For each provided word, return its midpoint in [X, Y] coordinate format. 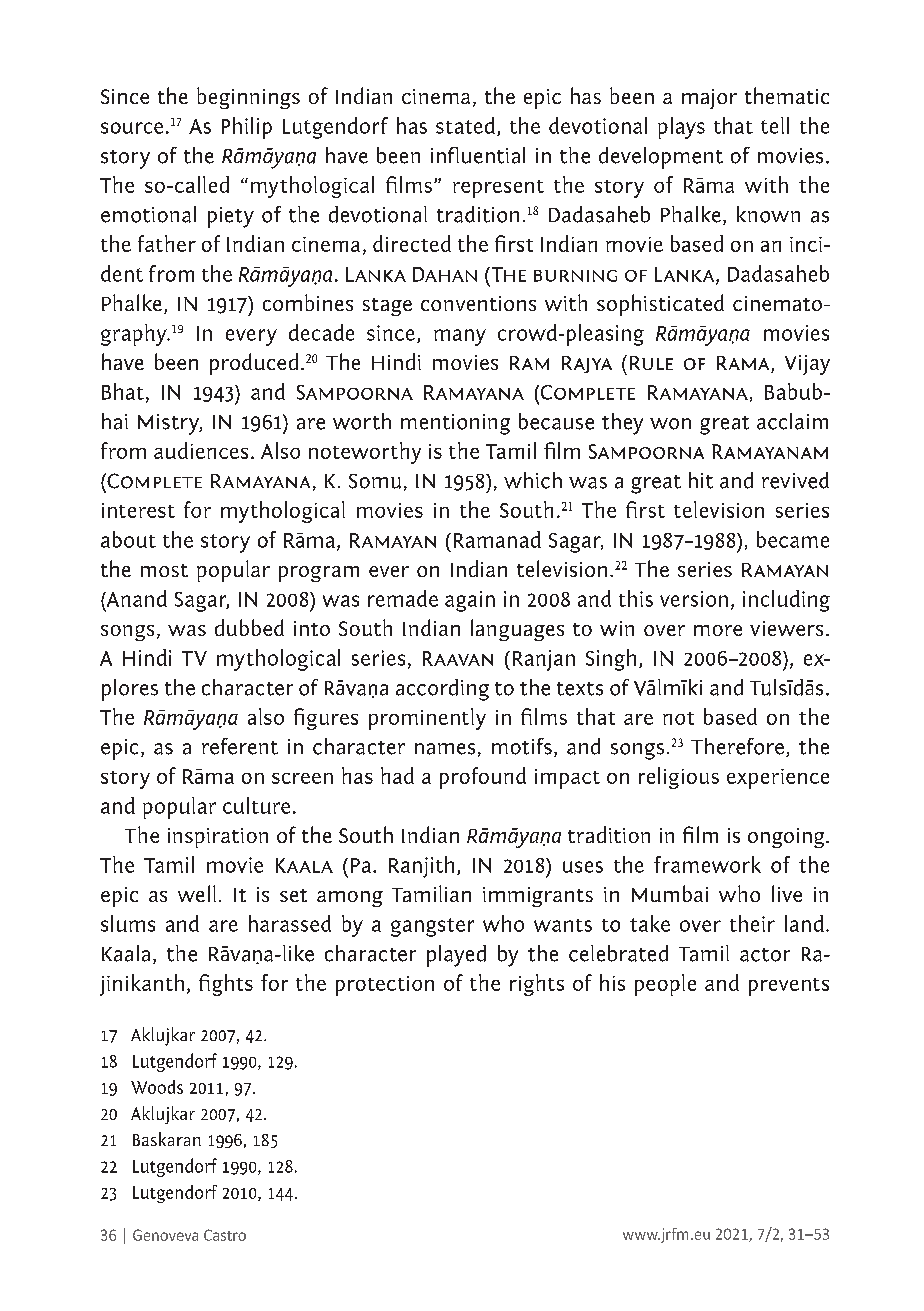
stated [465, 125]
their [752, 923]
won [670, 424]
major [709, 99]
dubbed [249, 627]
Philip [247, 128]
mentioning [455, 424]
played [456, 956]
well [197, 893]
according [442, 690]
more [718, 630]
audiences [201, 450]
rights [537, 985]
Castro [225, 1235]
